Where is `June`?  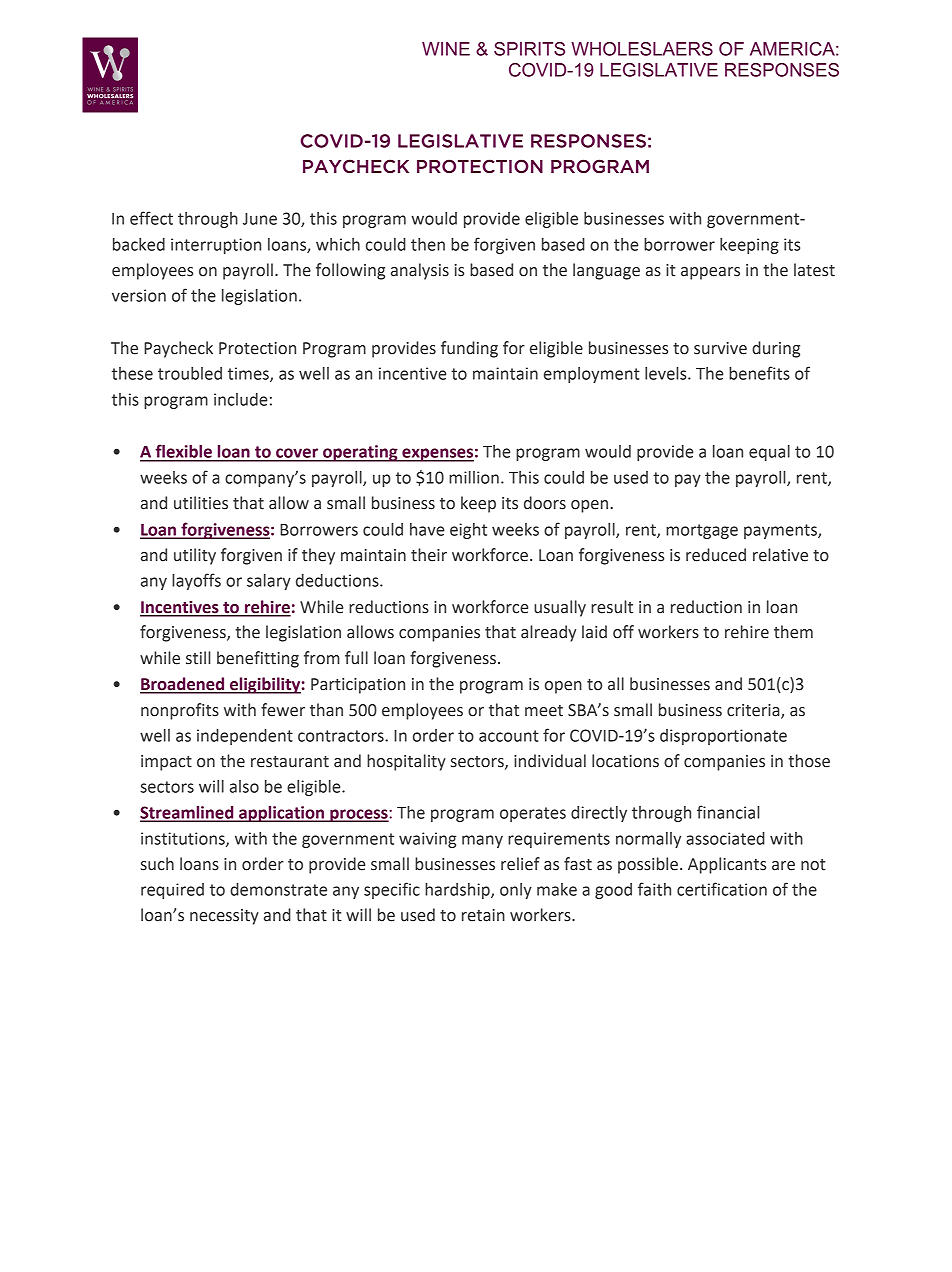 June is located at coordinates (260, 219).
